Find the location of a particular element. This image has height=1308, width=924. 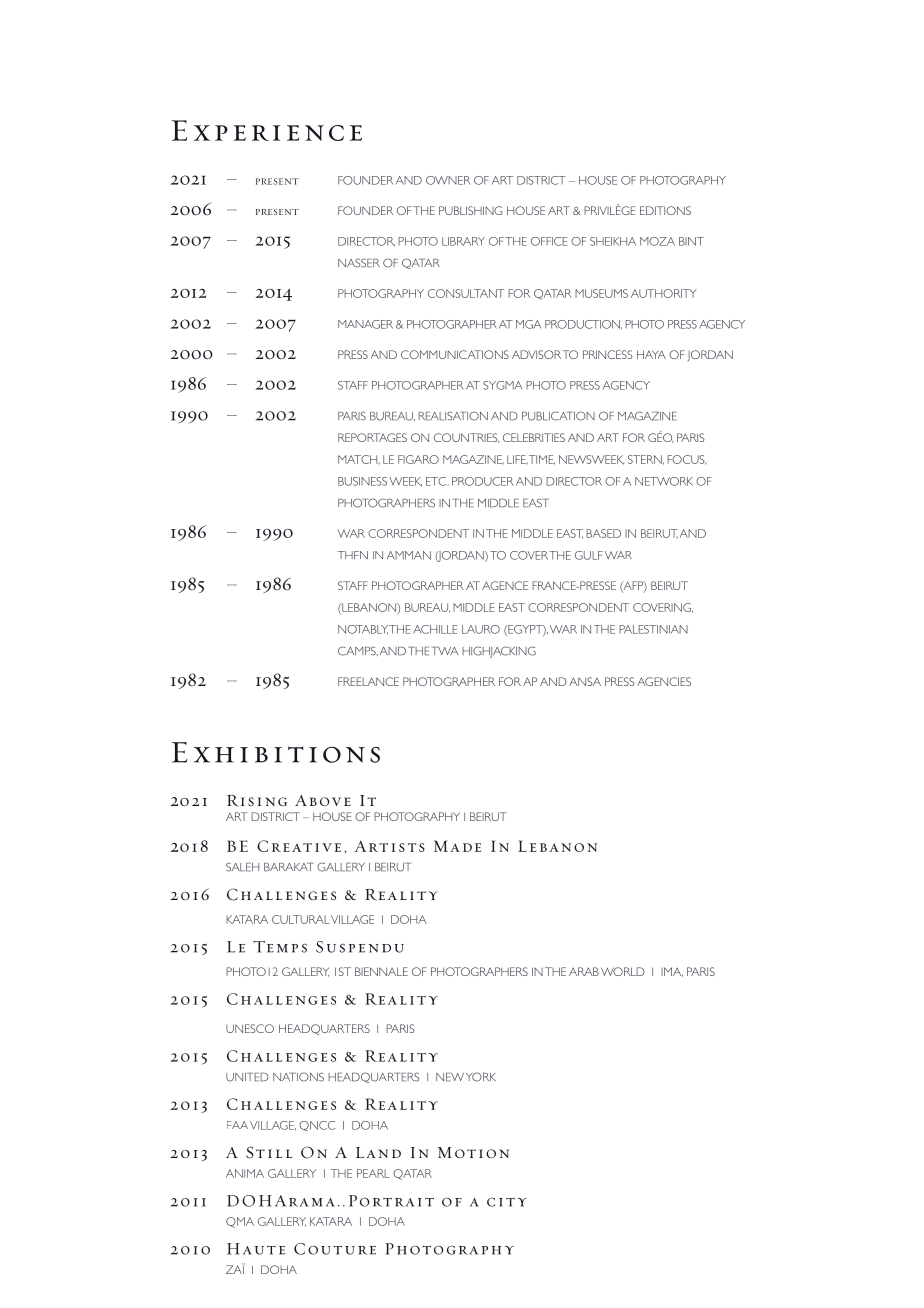

EDITIONS is located at coordinates (665, 210).
